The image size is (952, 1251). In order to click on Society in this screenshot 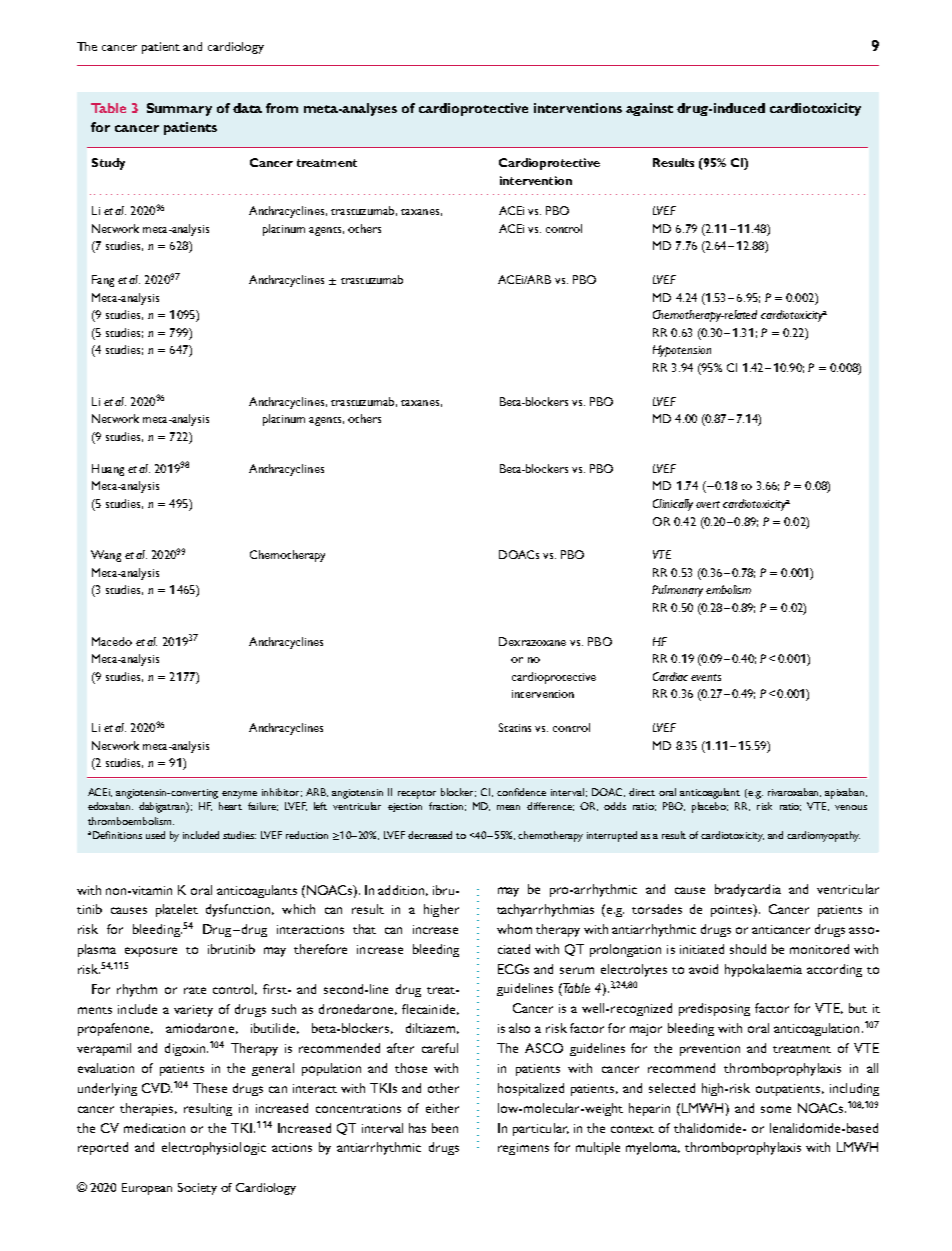, I will do `click(197, 1189)`.
